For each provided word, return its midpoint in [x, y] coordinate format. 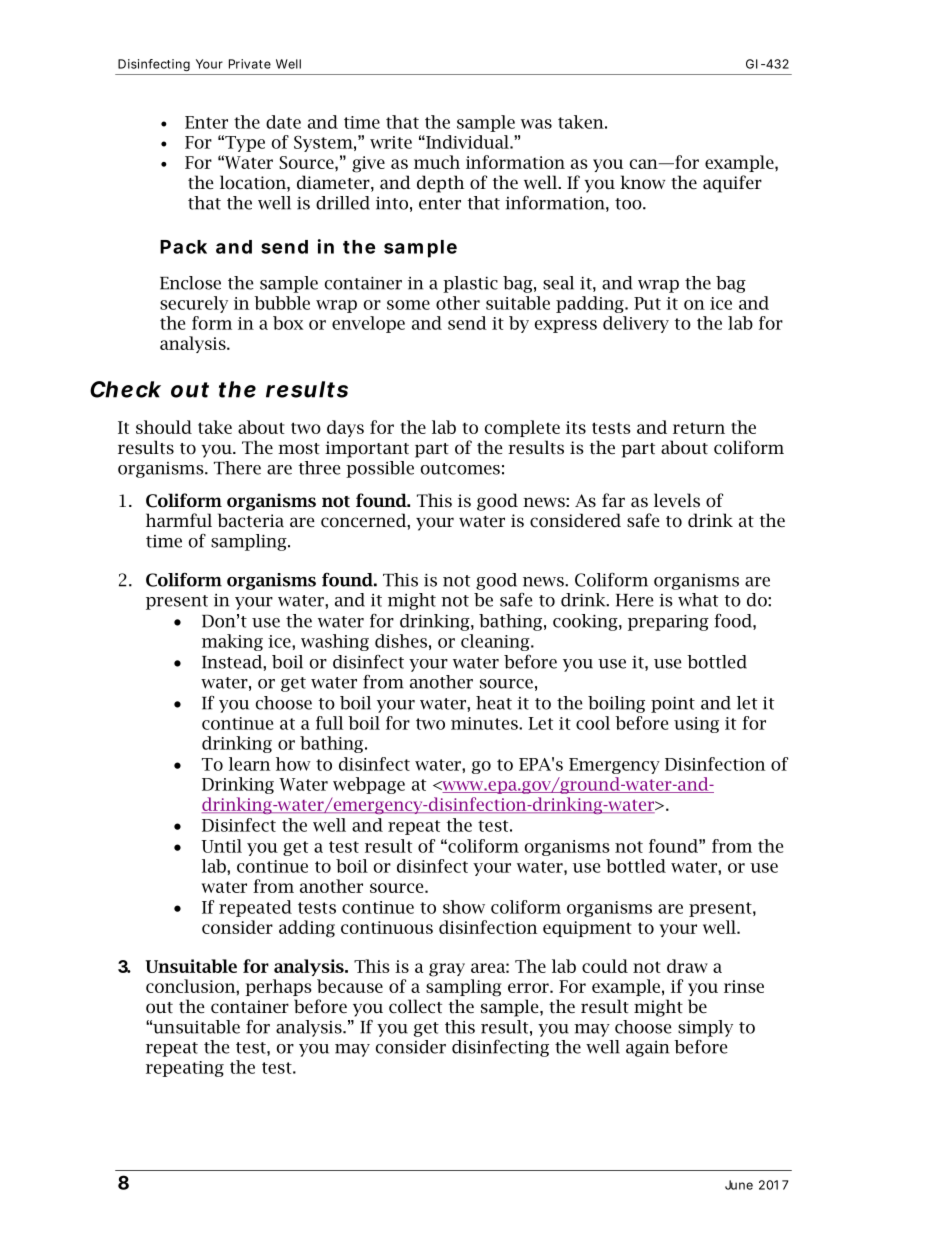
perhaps [278, 987]
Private [250, 64]
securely [194, 304]
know [642, 182]
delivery [636, 324]
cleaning [496, 642]
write [391, 142]
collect [415, 1006]
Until [221, 846]
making [232, 642]
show [464, 907]
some [408, 305]
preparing [668, 623]
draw [687, 966]
